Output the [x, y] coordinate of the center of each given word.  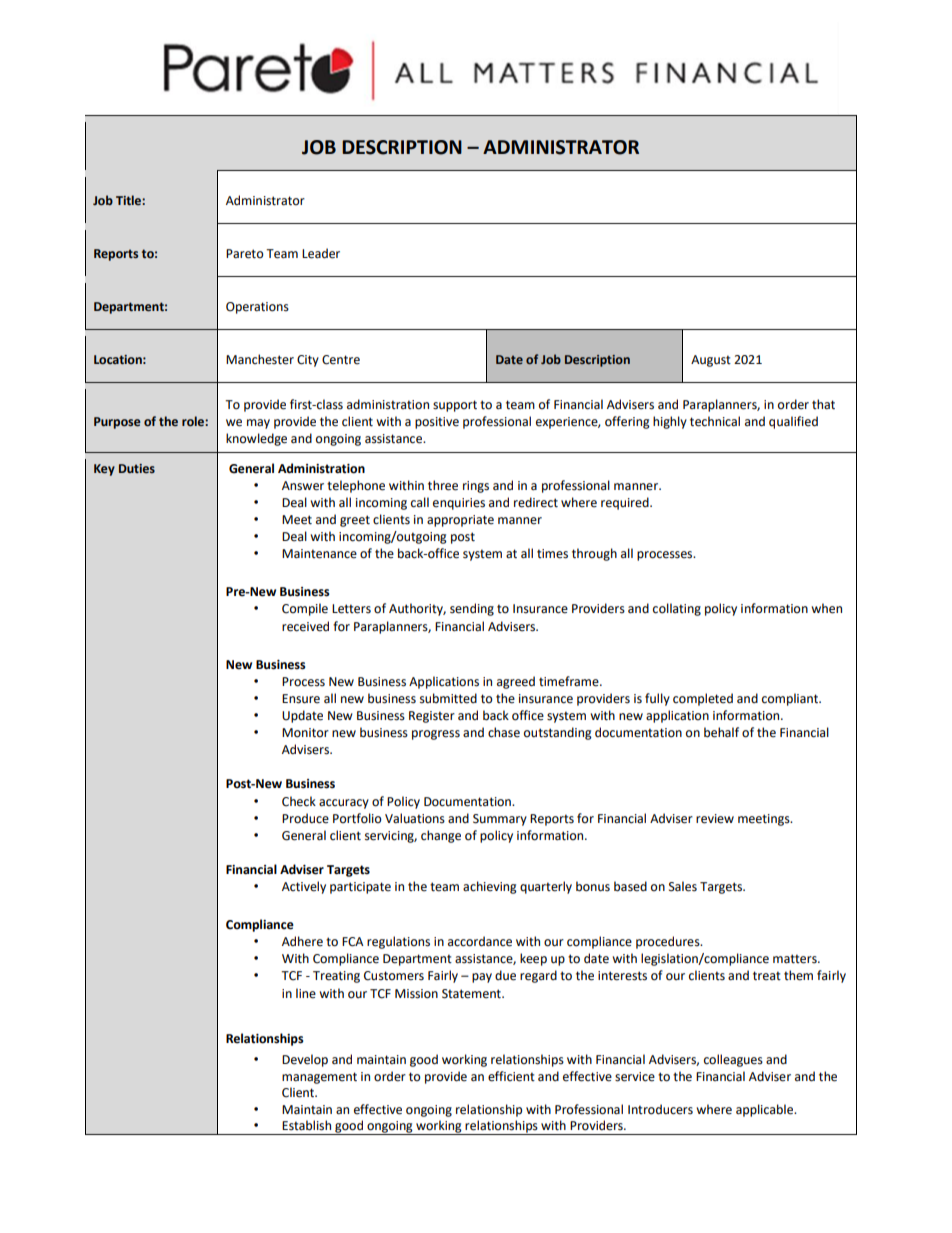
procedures [669, 942]
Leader [321, 253]
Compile [305, 609]
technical [715, 421]
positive [437, 423]
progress [436, 735]
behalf [721, 732]
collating [677, 609]
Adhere [302, 941]
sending [472, 609]
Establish [306, 1125]
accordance [480, 941]
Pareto [245, 254]
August [711, 361]
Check [299, 801]
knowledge [256, 439]
